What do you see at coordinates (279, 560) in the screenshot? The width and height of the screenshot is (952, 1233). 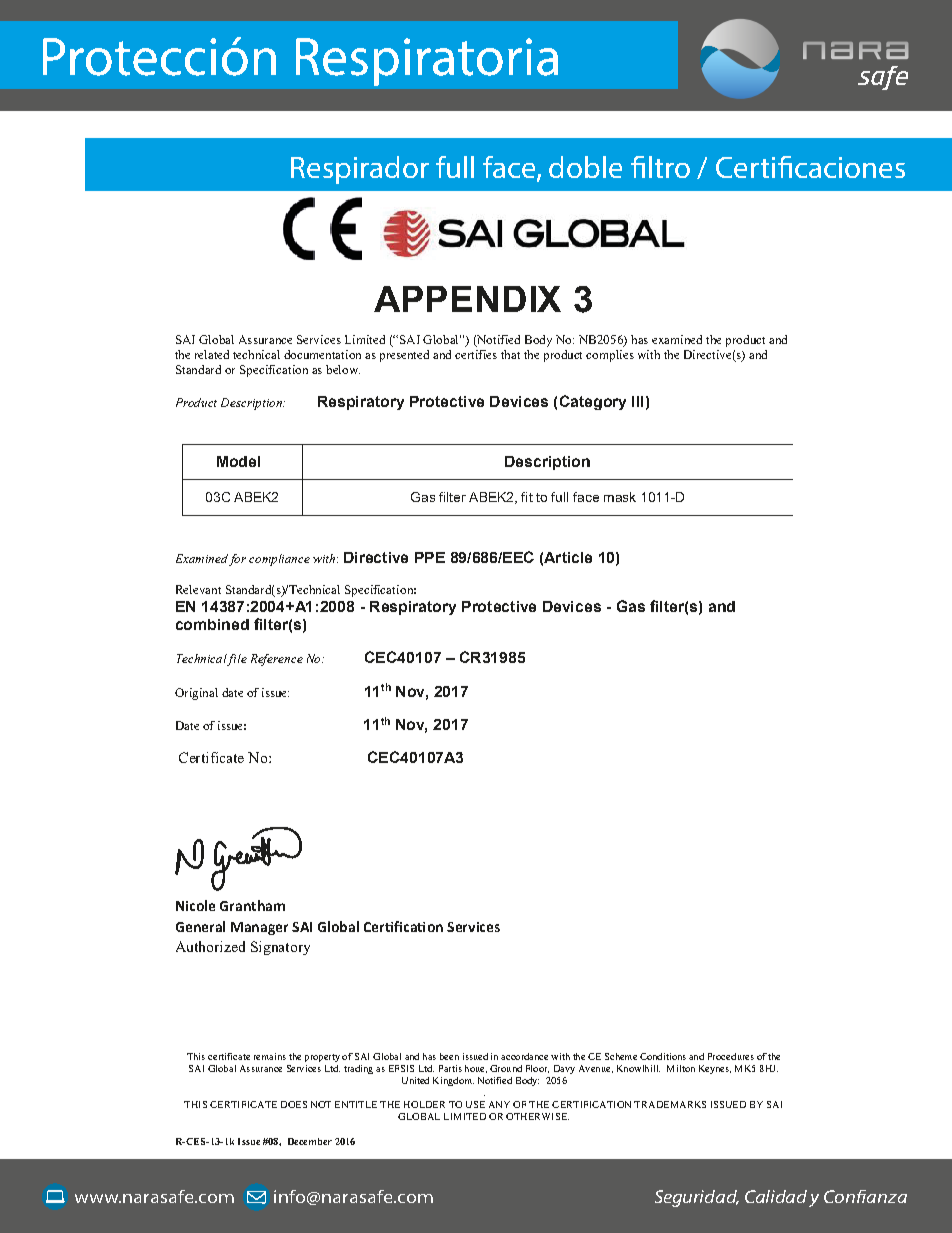 I see `compliance` at bounding box center [279, 560].
